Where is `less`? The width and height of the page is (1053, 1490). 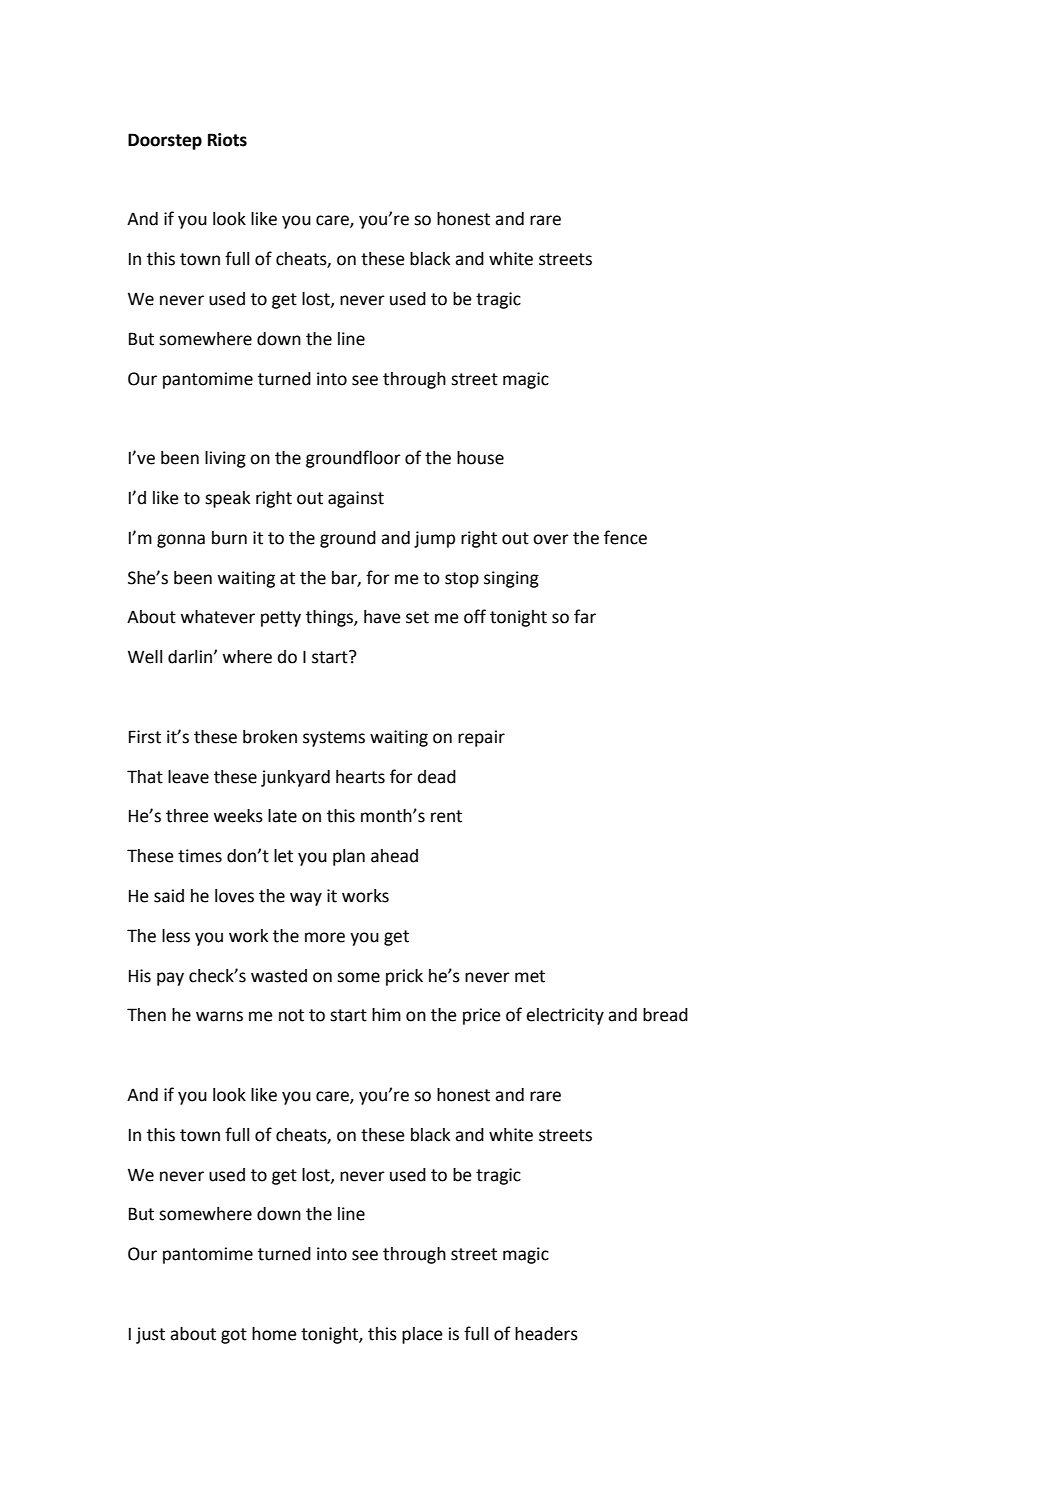
less is located at coordinates (176, 936).
